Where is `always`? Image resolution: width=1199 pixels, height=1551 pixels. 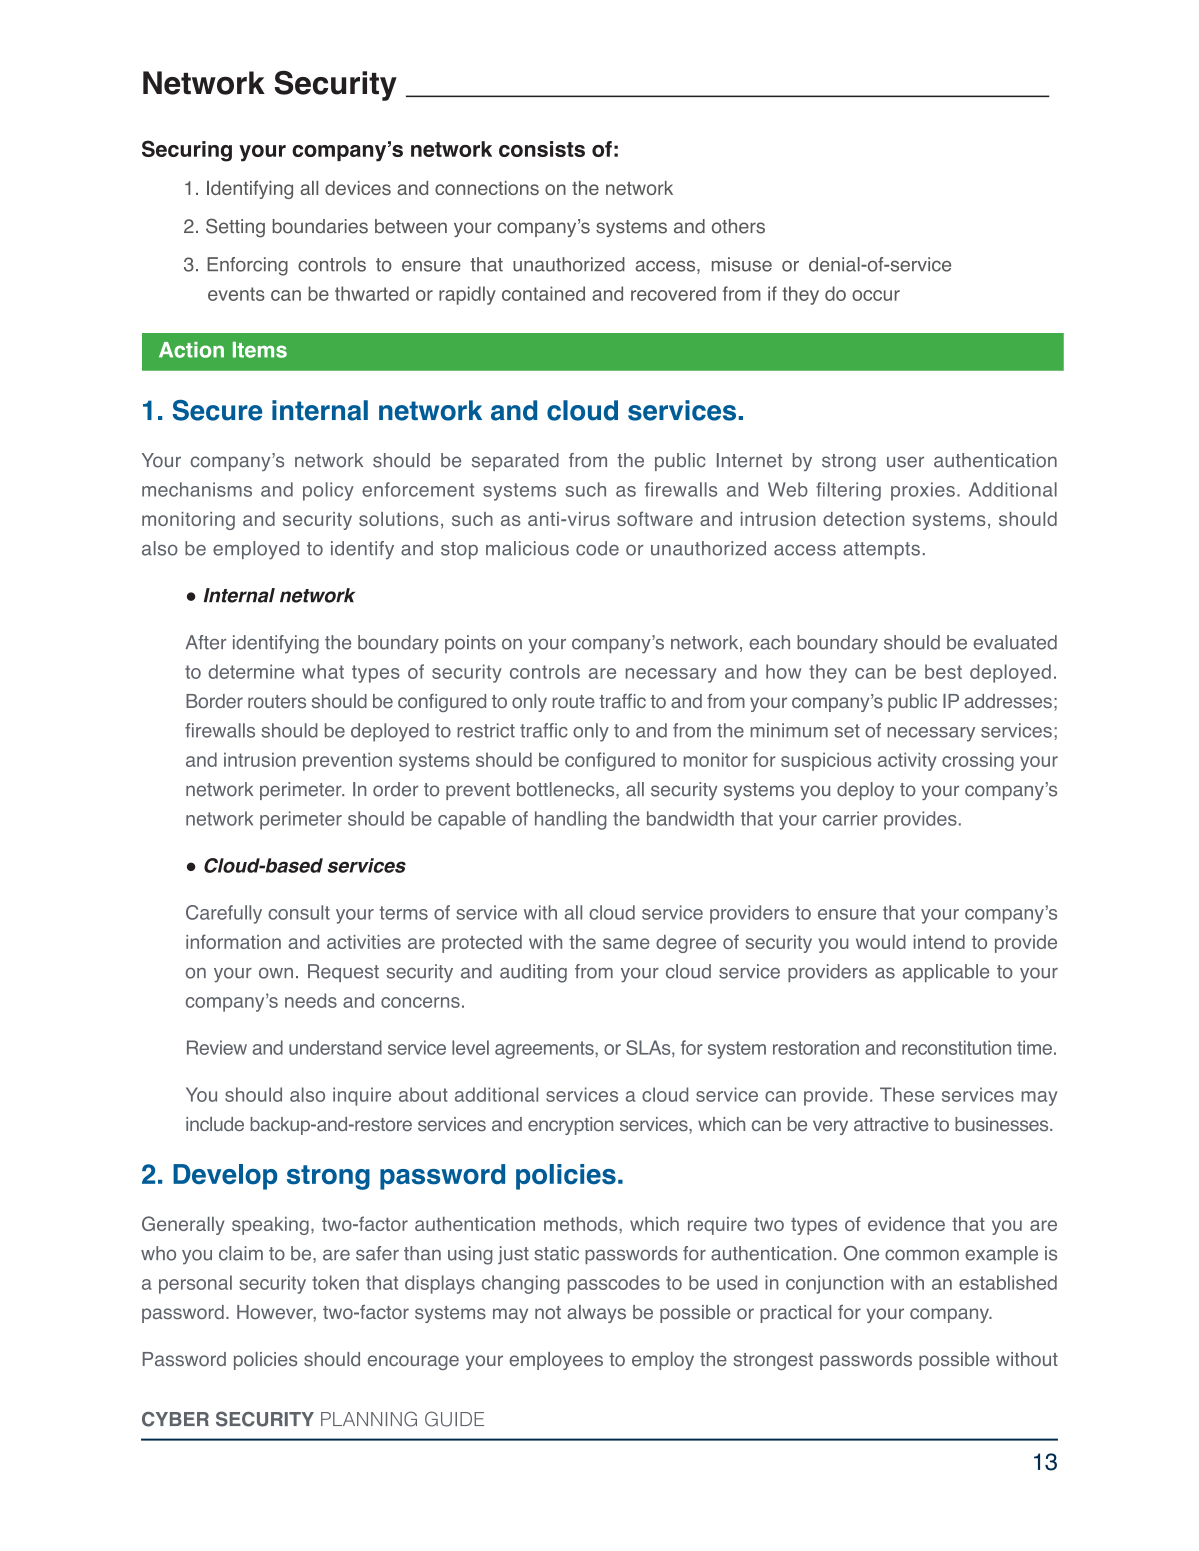
always is located at coordinates (596, 1314).
